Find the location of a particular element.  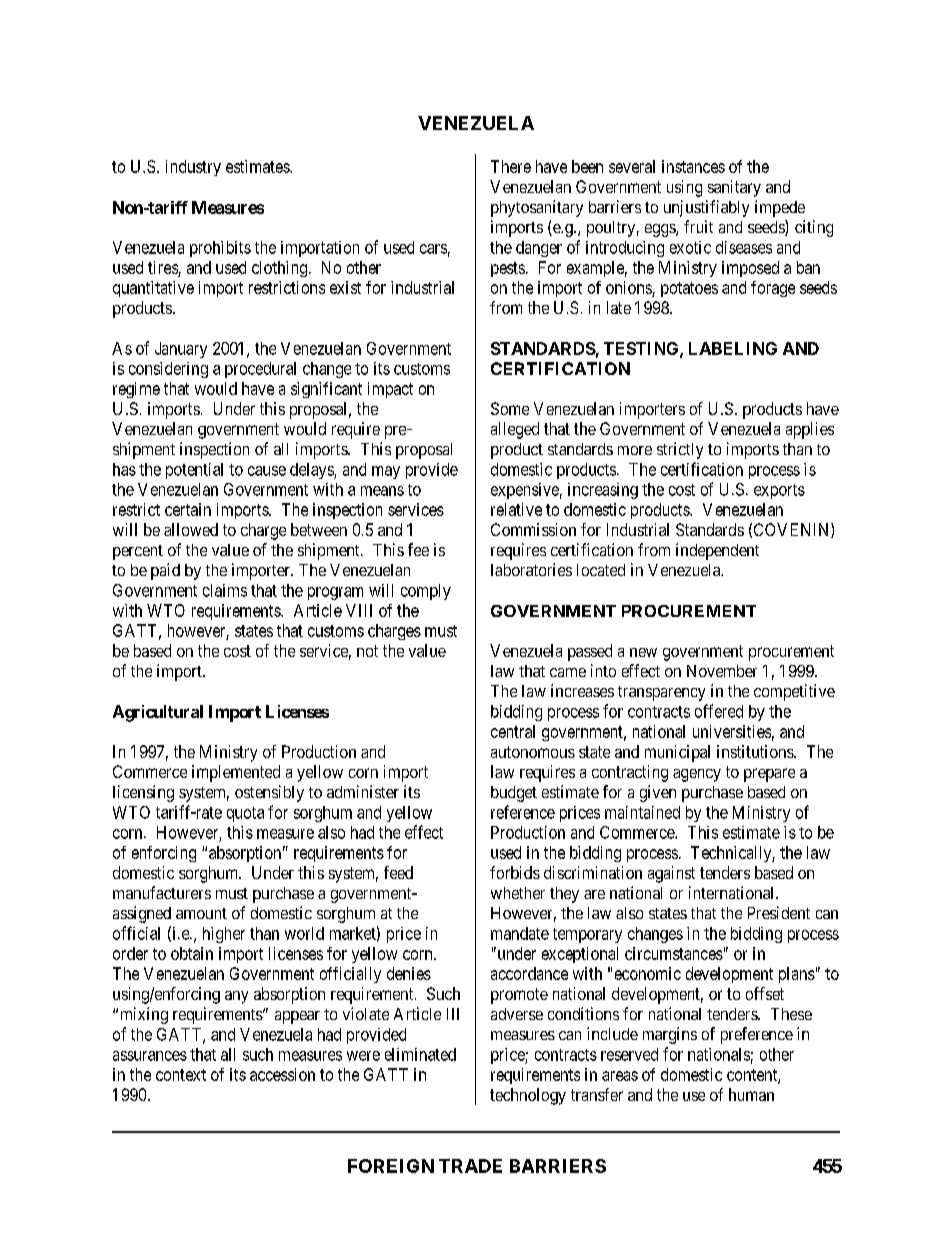

certain is located at coordinates (188, 509).
